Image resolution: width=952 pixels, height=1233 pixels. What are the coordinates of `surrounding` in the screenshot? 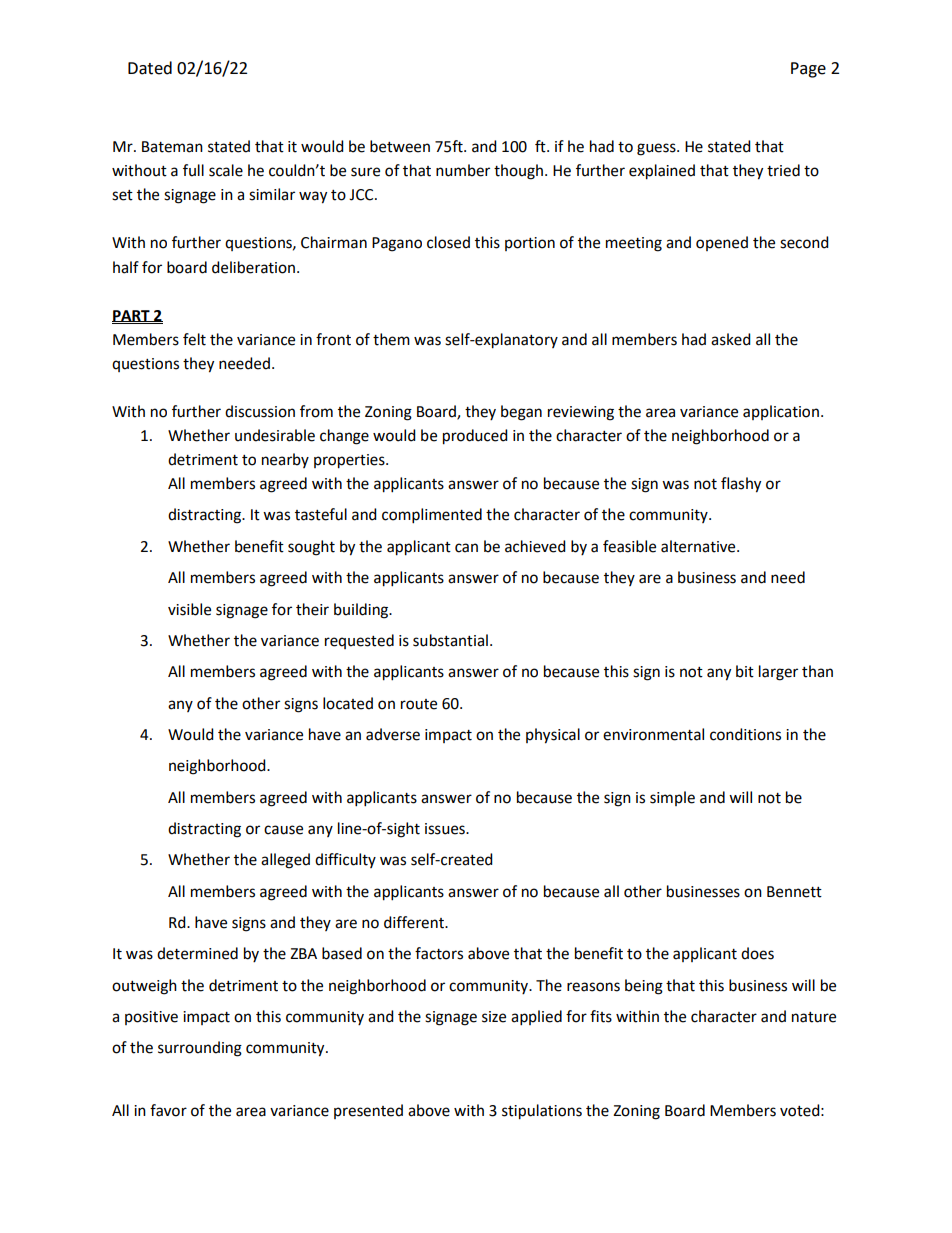 It's located at (200, 1049).
